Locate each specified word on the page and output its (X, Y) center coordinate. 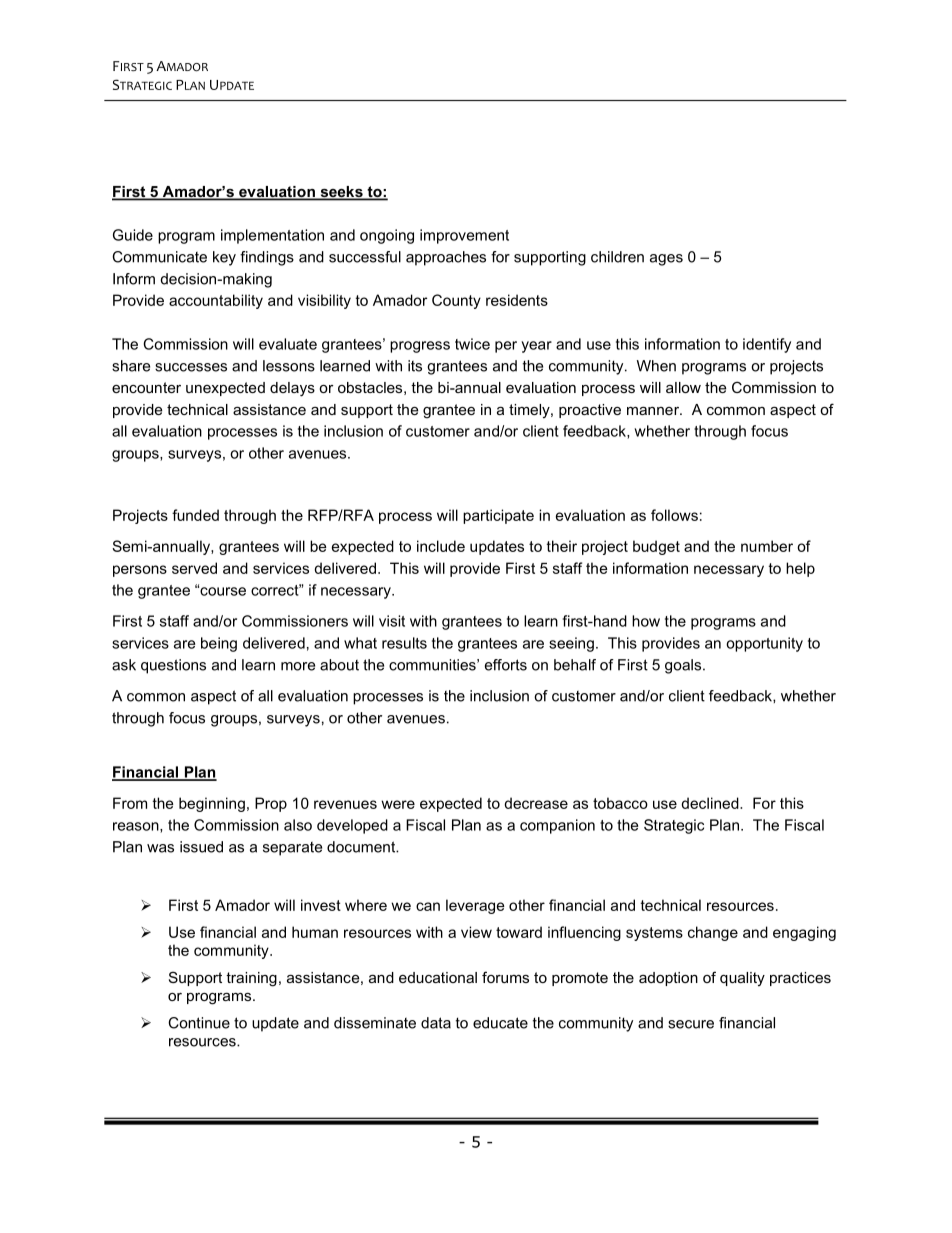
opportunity (764, 644)
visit (392, 621)
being (219, 644)
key (224, 258)
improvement (464, 236)
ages (666, 260)
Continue (199, 1023)
